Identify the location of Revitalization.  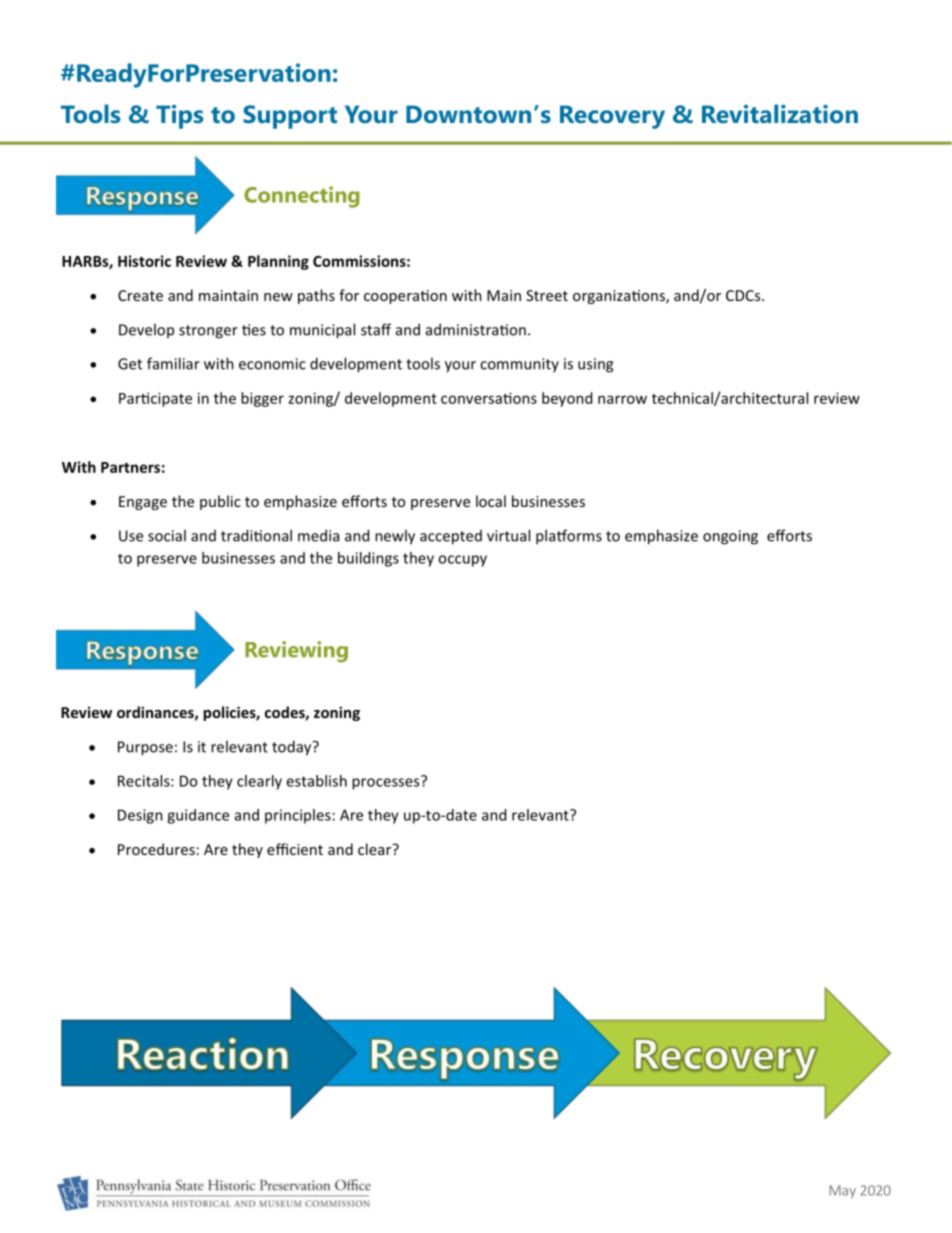
(780, 113).
